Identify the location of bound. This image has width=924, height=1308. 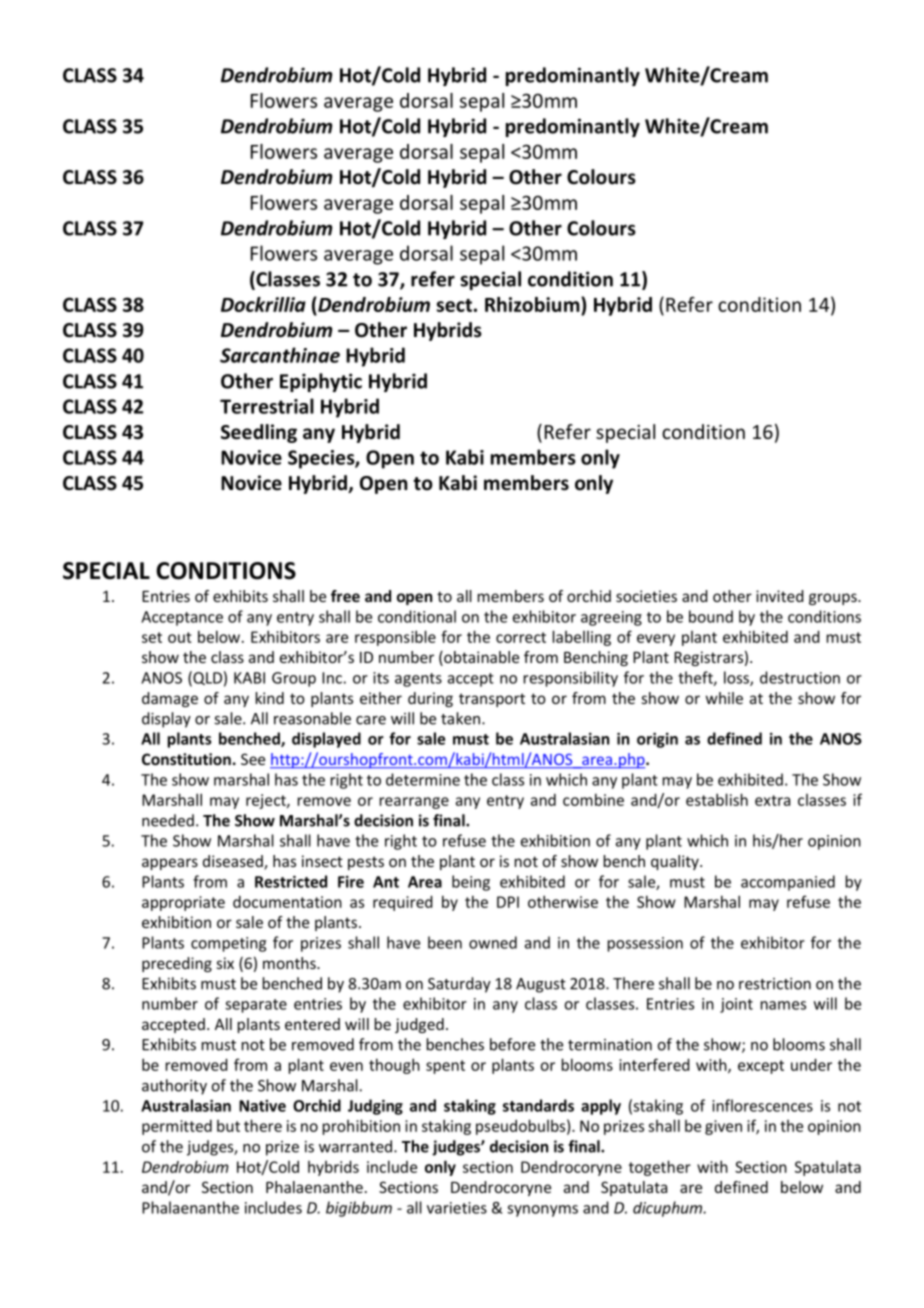
(711, 616).
